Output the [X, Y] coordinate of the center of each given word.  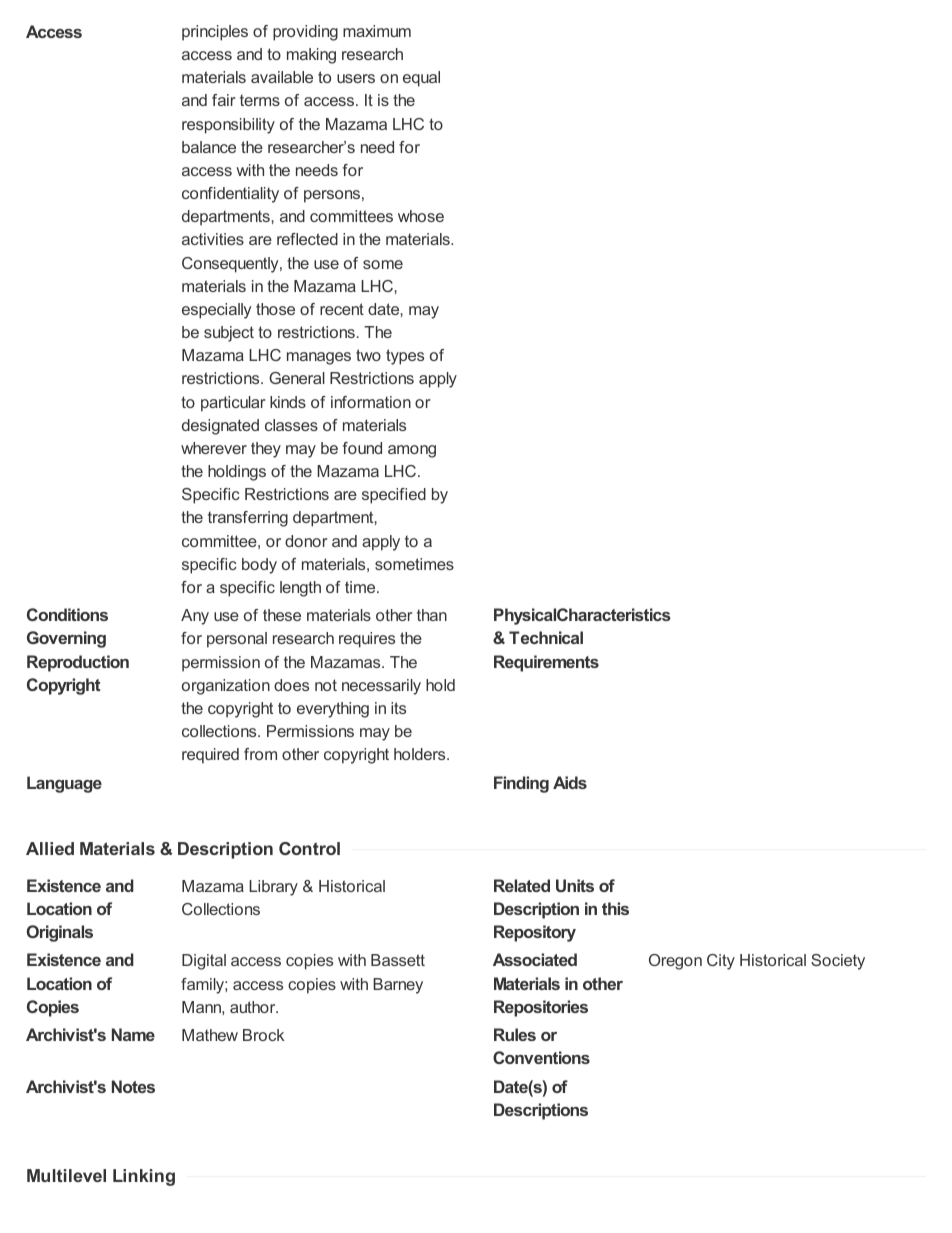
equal [421, 79]
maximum [377, 31]
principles [215, 33]
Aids [570, 782]
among [412, 451]
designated [220, 427]
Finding [521, 784]
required [210, 756]
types [405, 357]
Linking [144, 1177]
